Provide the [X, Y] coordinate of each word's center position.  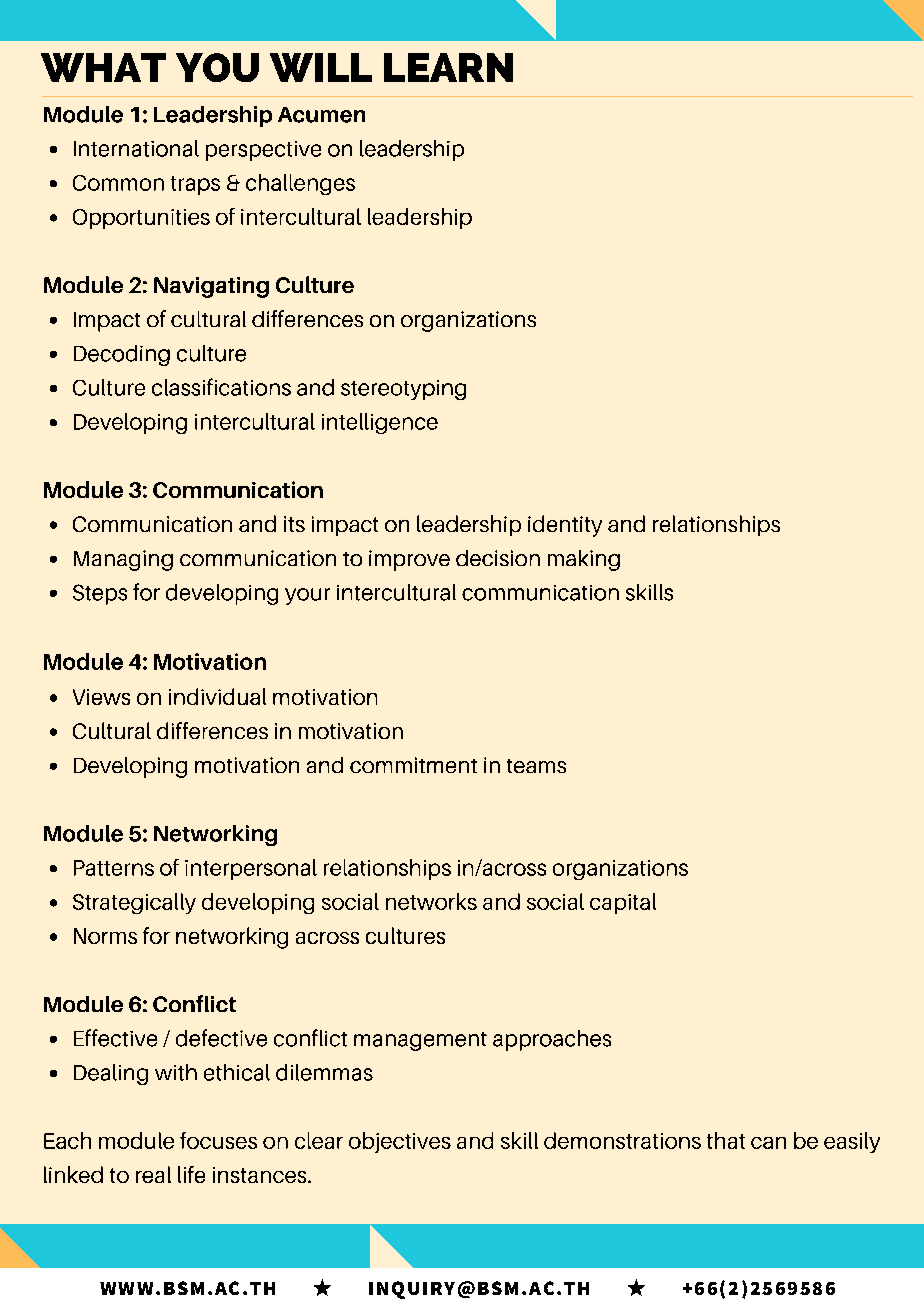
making [584, 560]
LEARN [448, 67]
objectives [400, 1142]
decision [498, 558]
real [153, 1174]
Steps [100, 594]
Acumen [321, 115]
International [136, 148]
